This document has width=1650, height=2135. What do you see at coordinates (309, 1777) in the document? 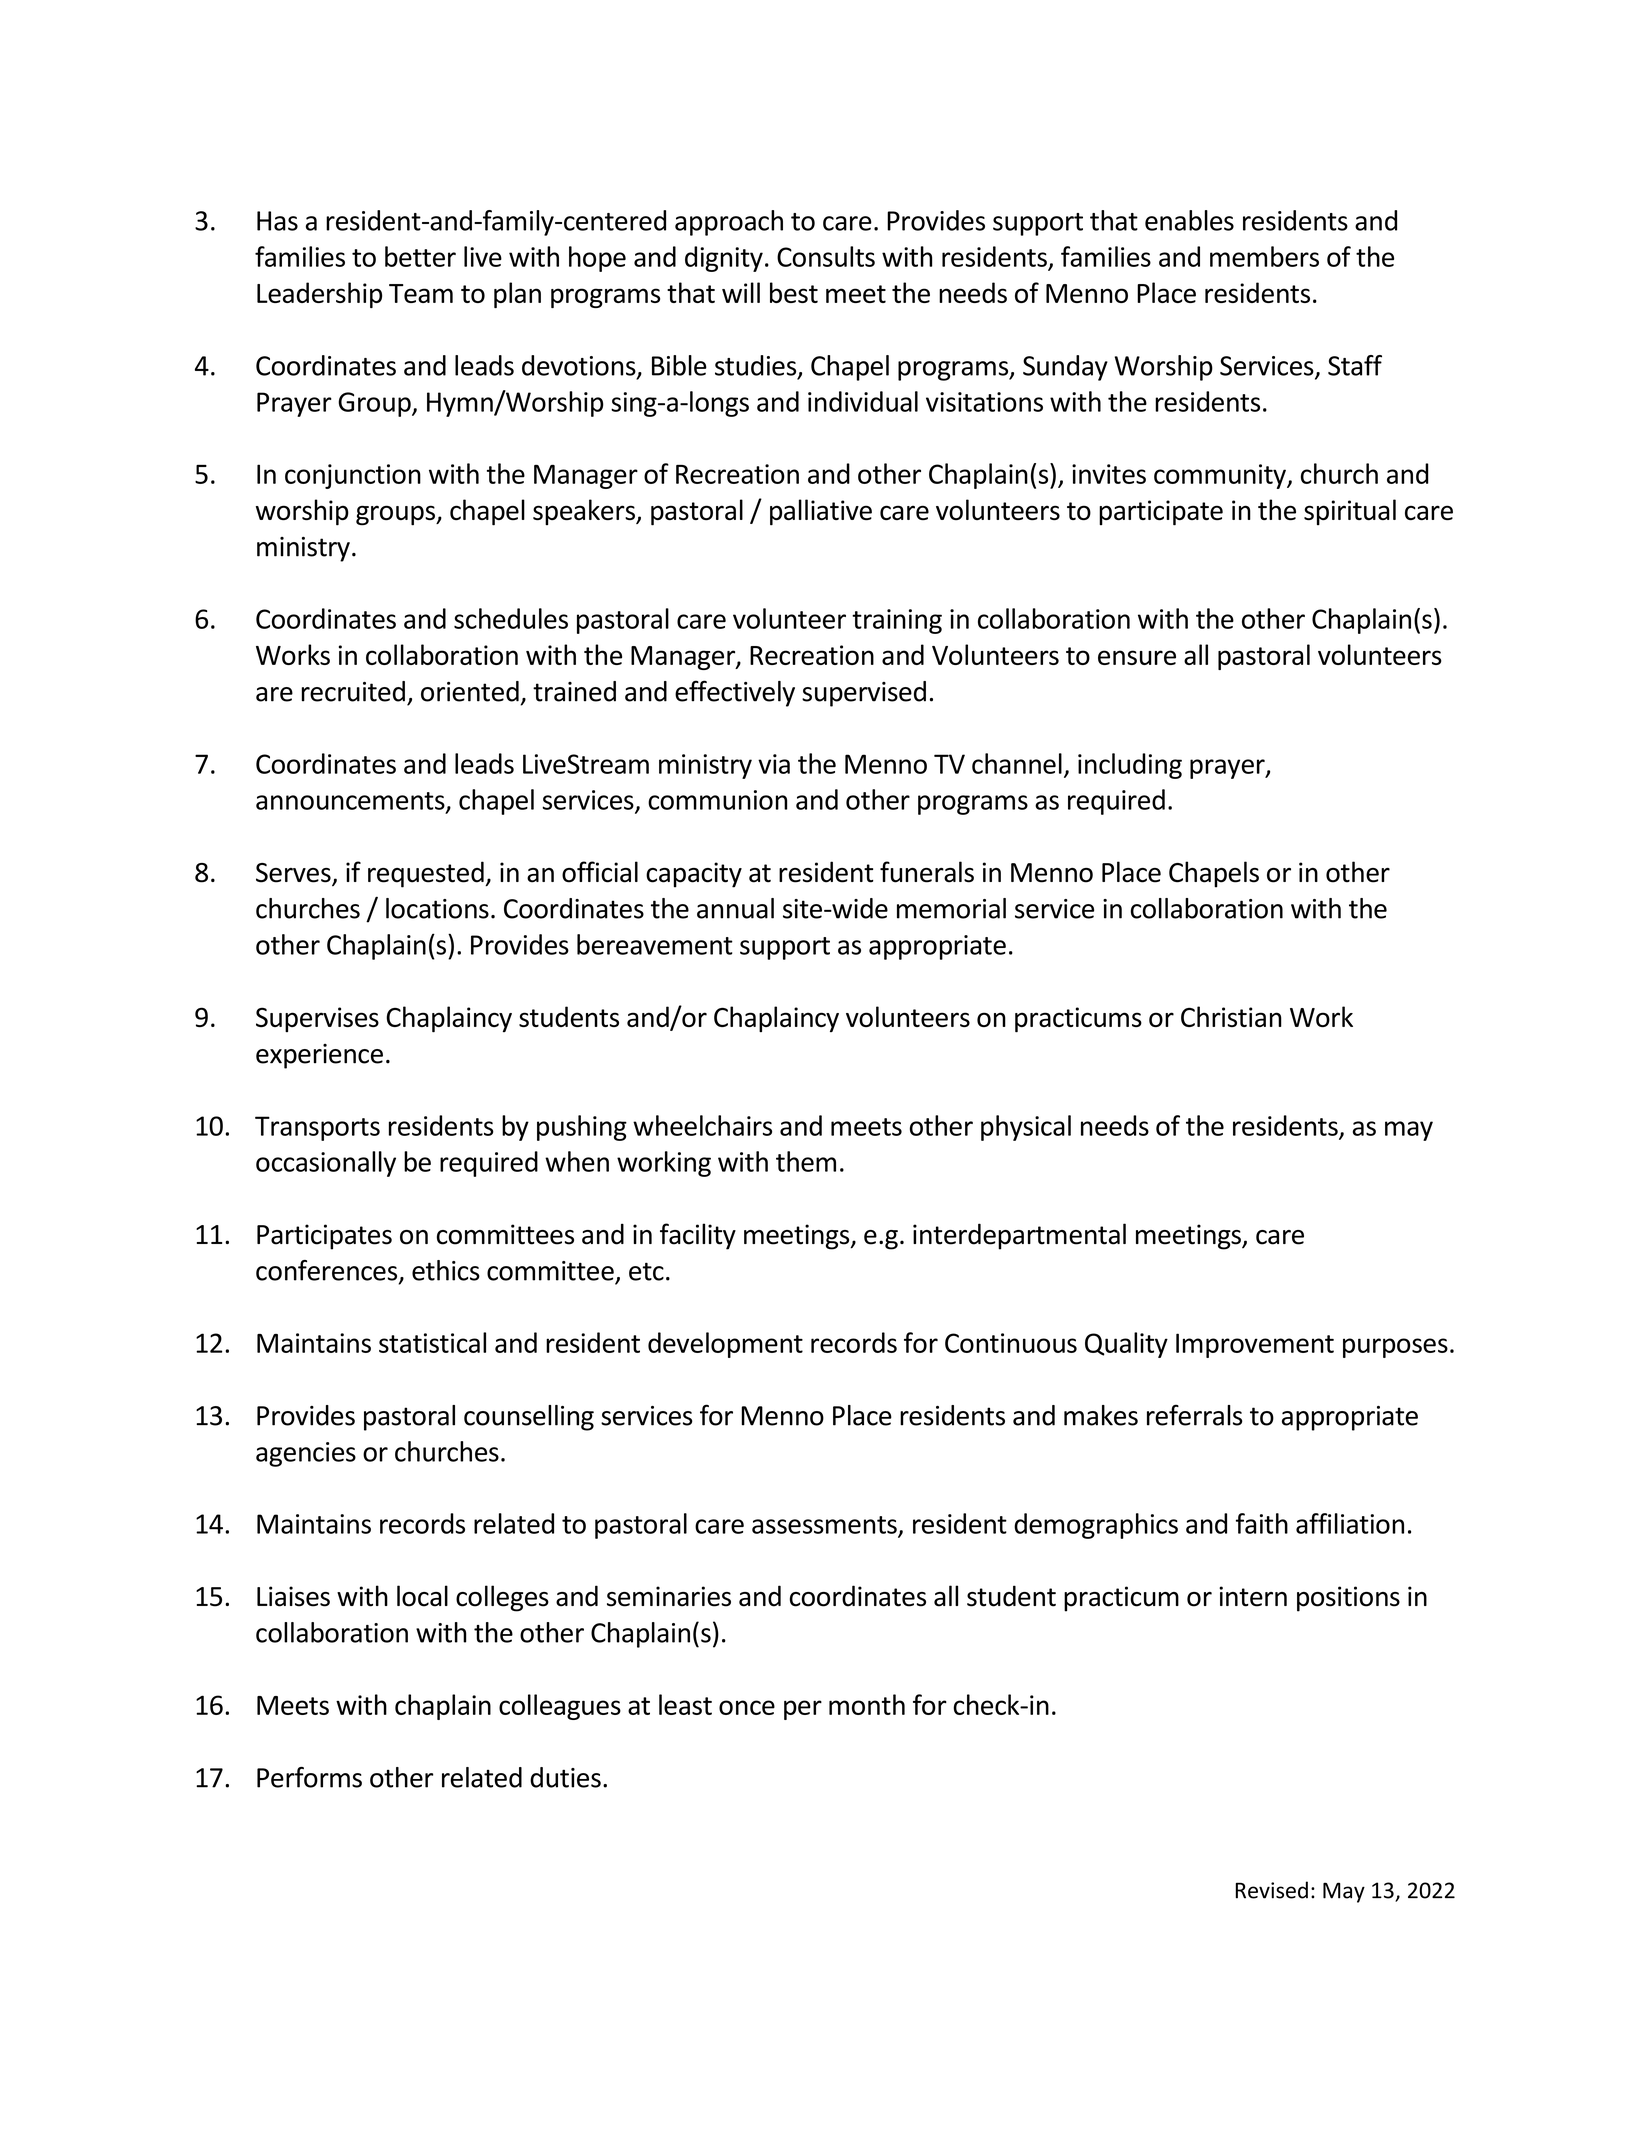
I see `Performs` at bounding box center [309, 1777].
